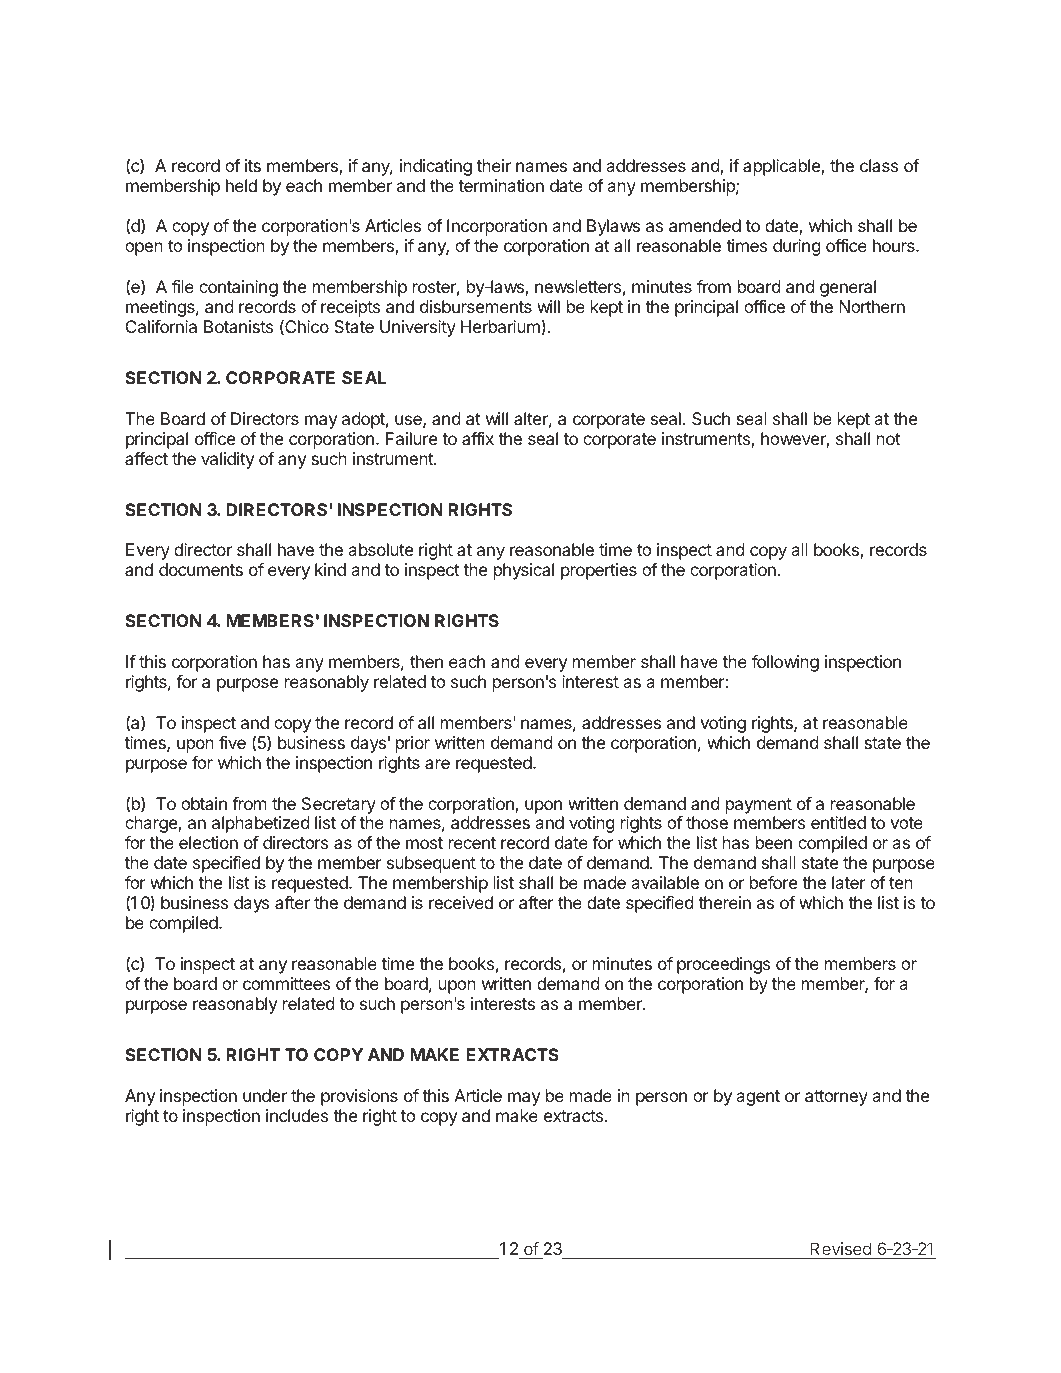  What do you see at coordinates (227, 460) in the screenshot?
I see `validity` at bounding box center [227, 460].
